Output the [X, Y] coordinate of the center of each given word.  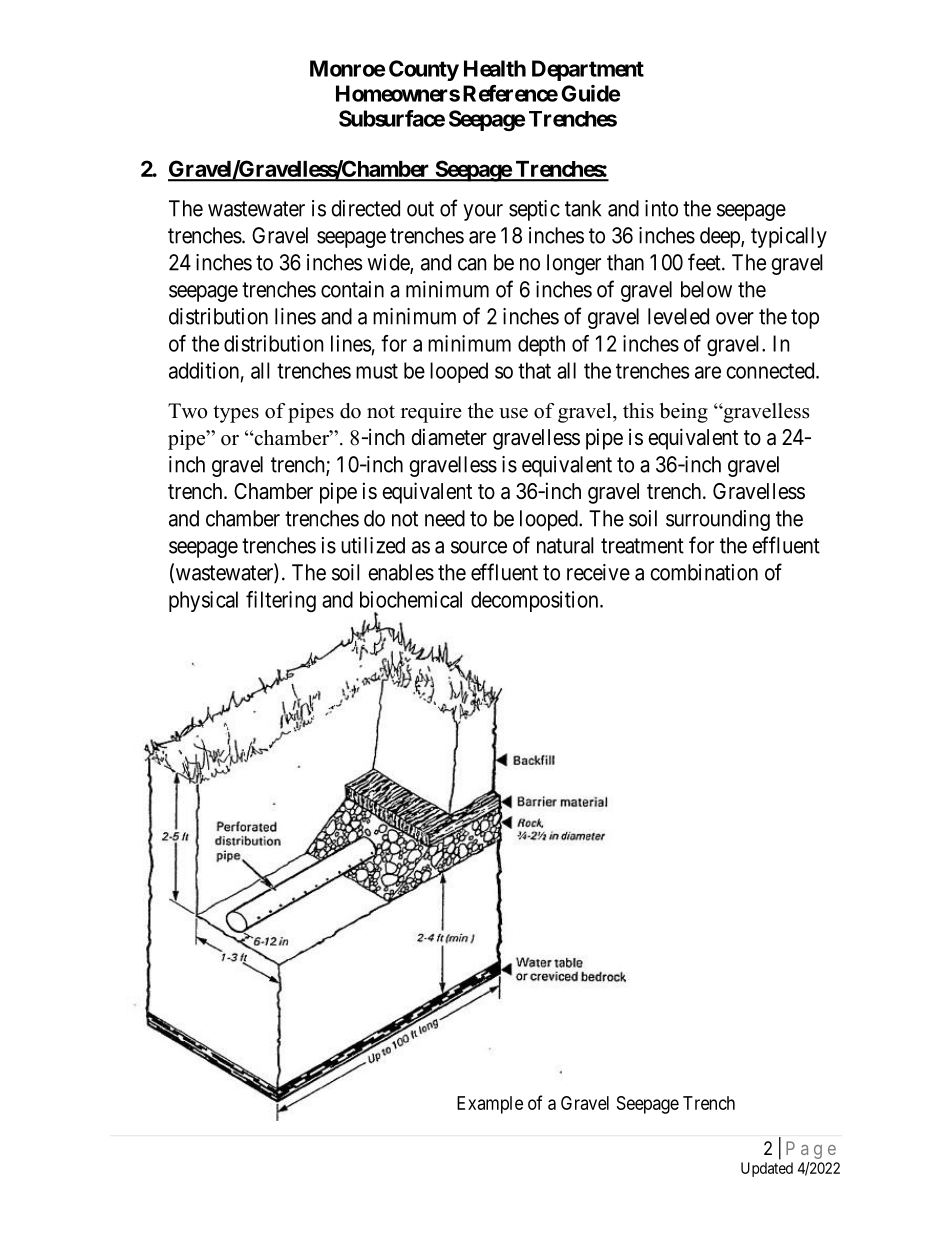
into [661, 208]
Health [495, 68]
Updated [767, 1169]
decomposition [536, 601]
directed [365, 208]
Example [490, 1105]
